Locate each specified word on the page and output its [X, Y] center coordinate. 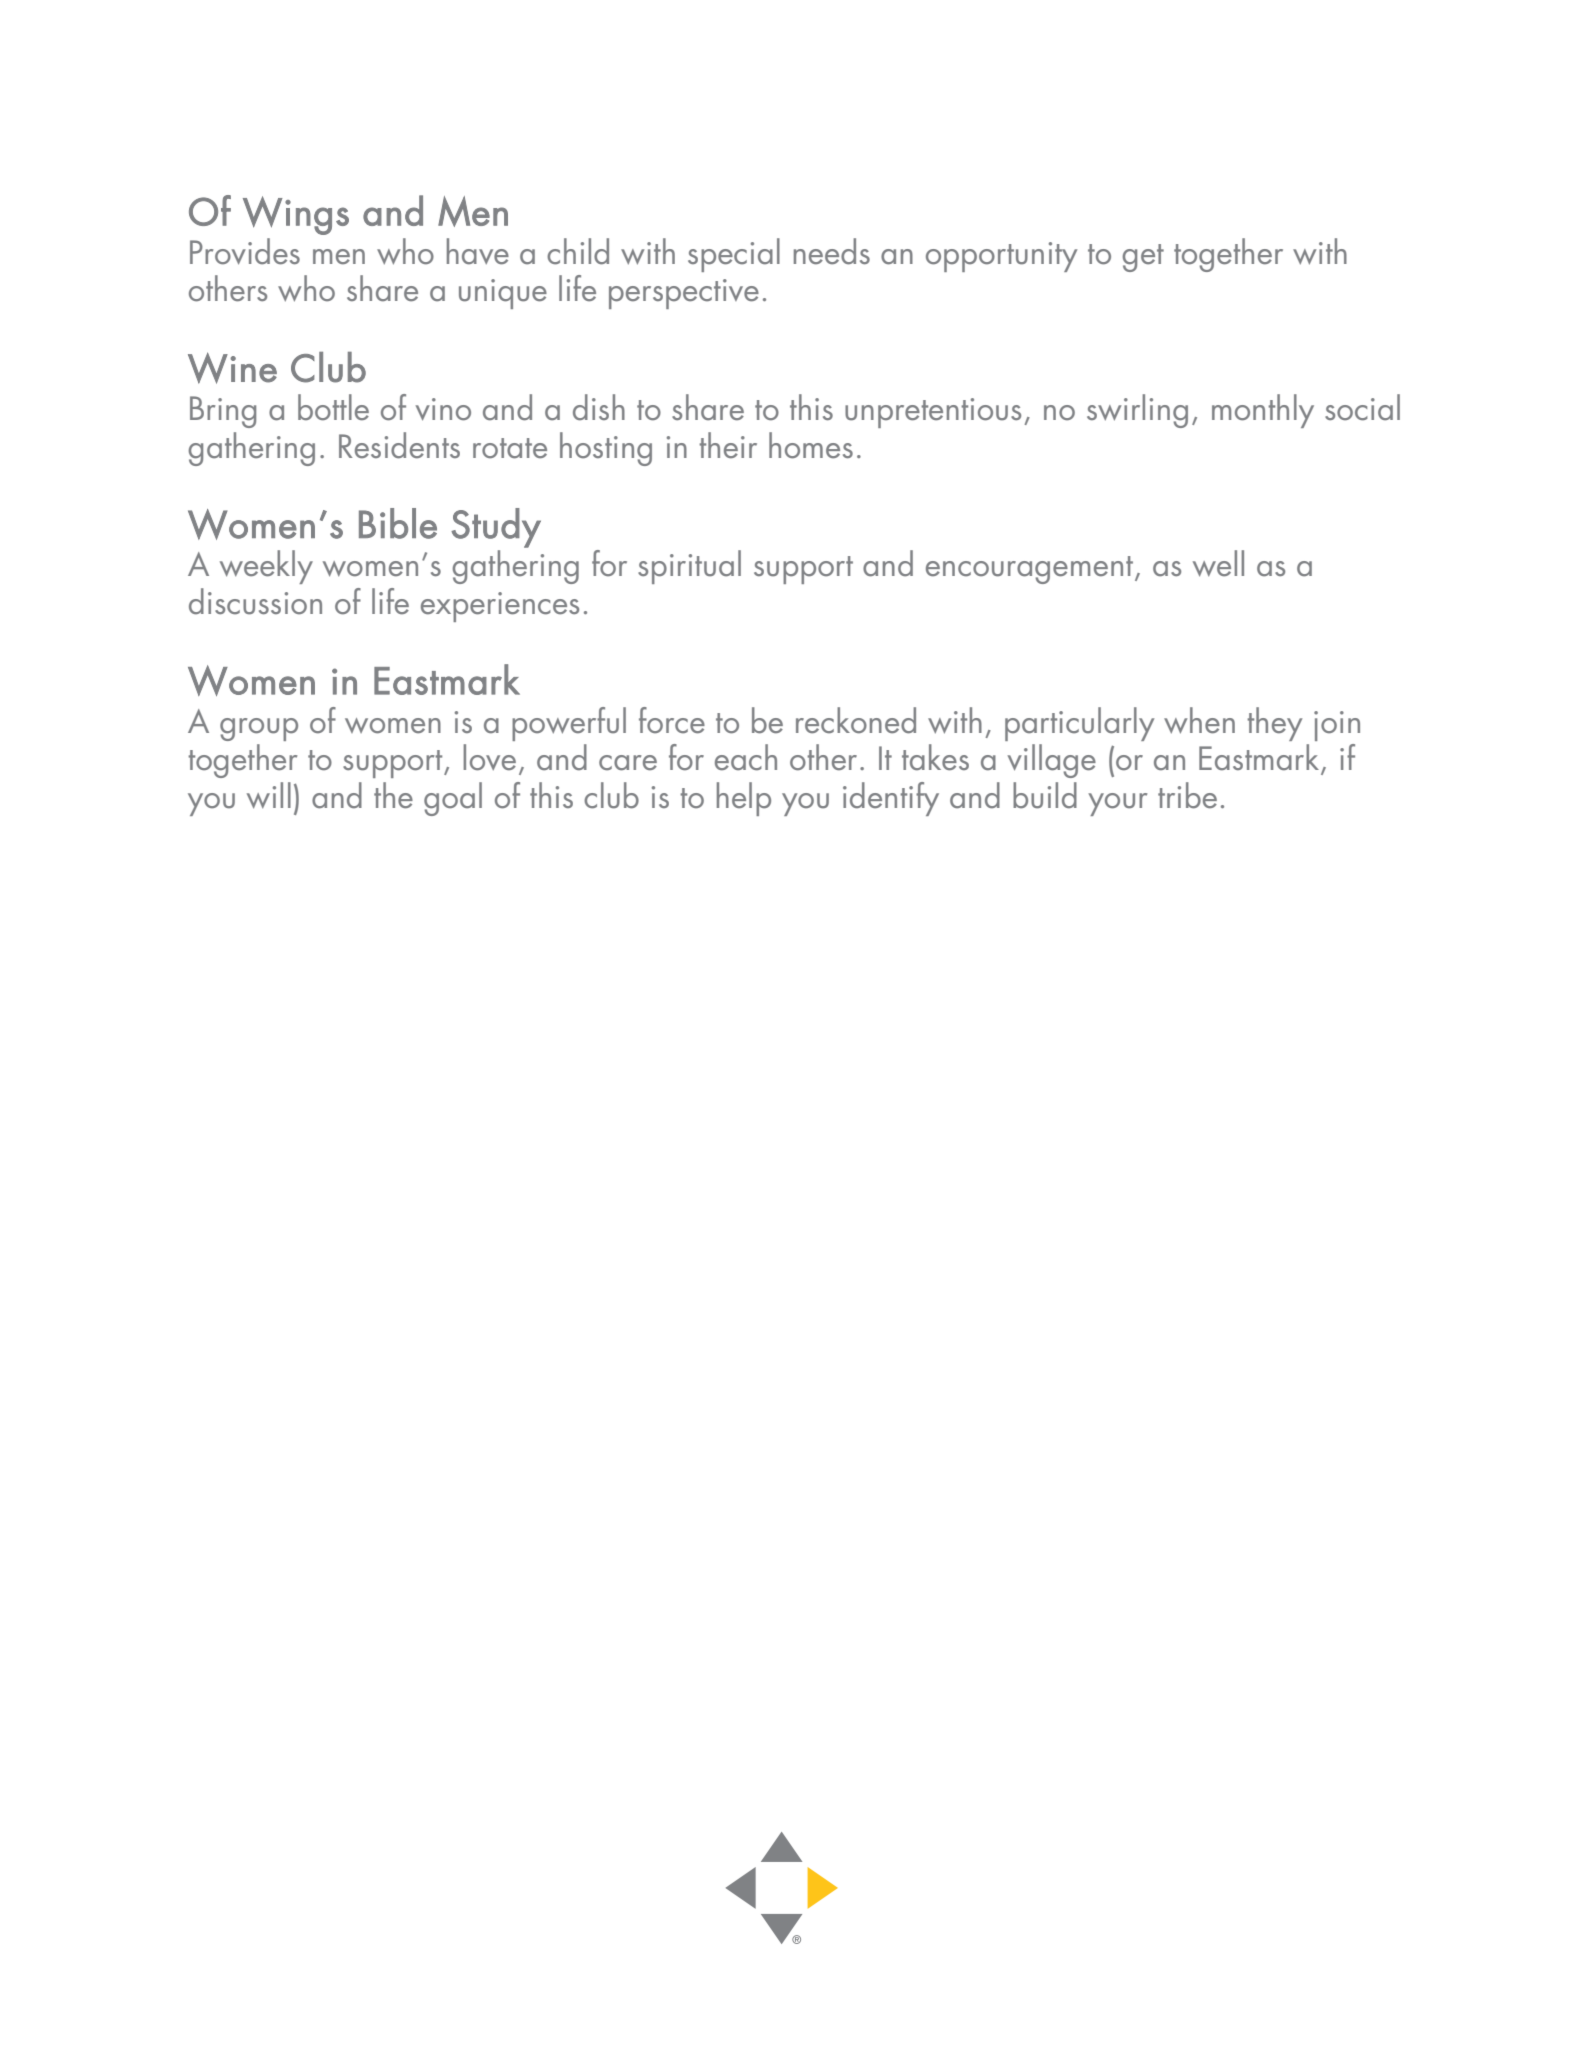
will [269, 795]
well [1218, 563]
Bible [398, 523]
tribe [1187, 795]
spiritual [689, 567]
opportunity [1001, 257]
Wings [296, 215]
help [744, 799]
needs [832, 251]
